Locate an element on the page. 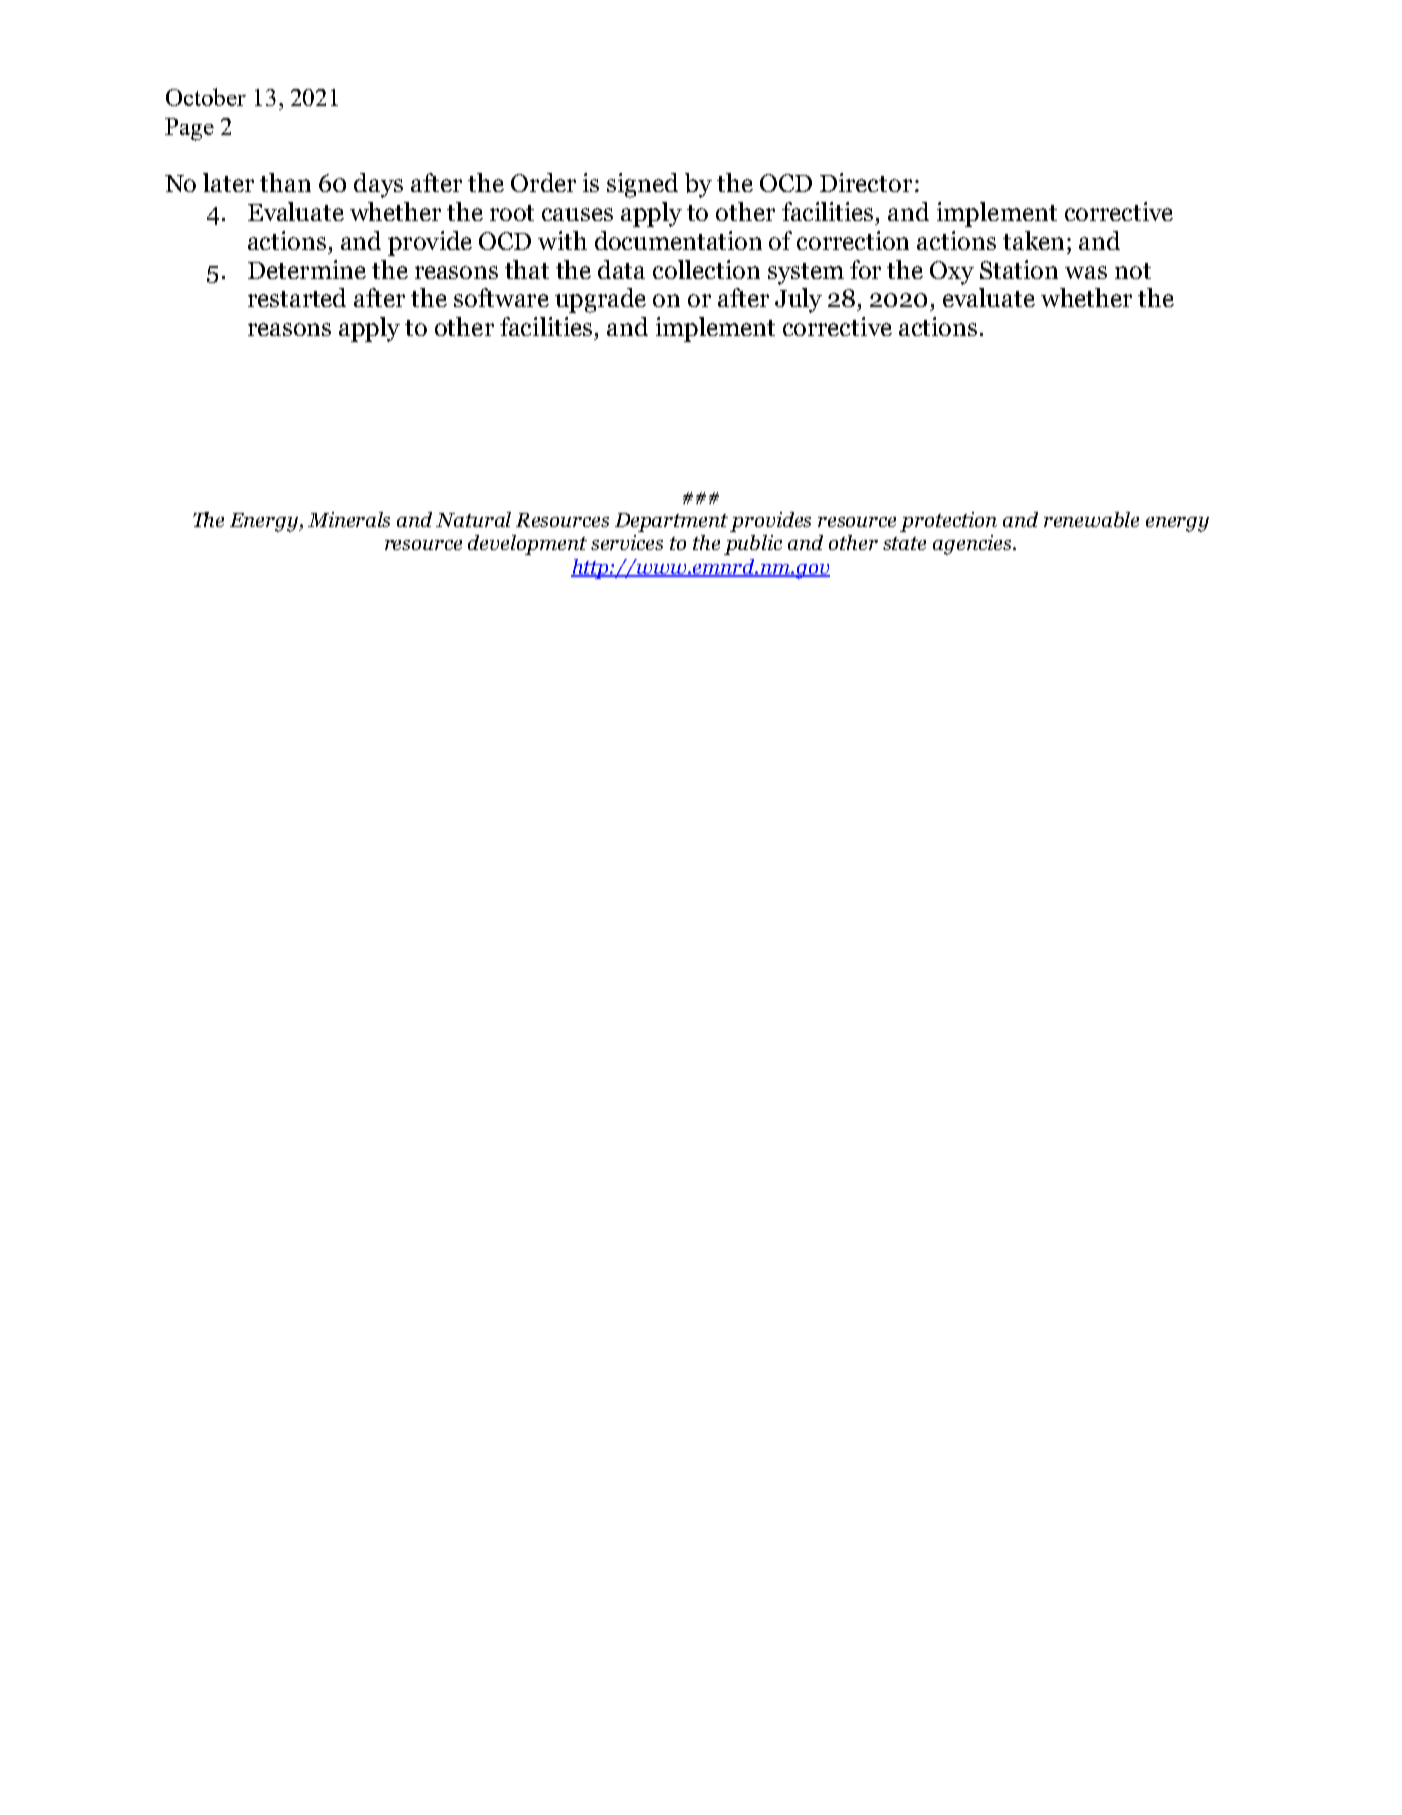 This page has height=1815, width=1402. Director is located at coordinates (866, 182).
